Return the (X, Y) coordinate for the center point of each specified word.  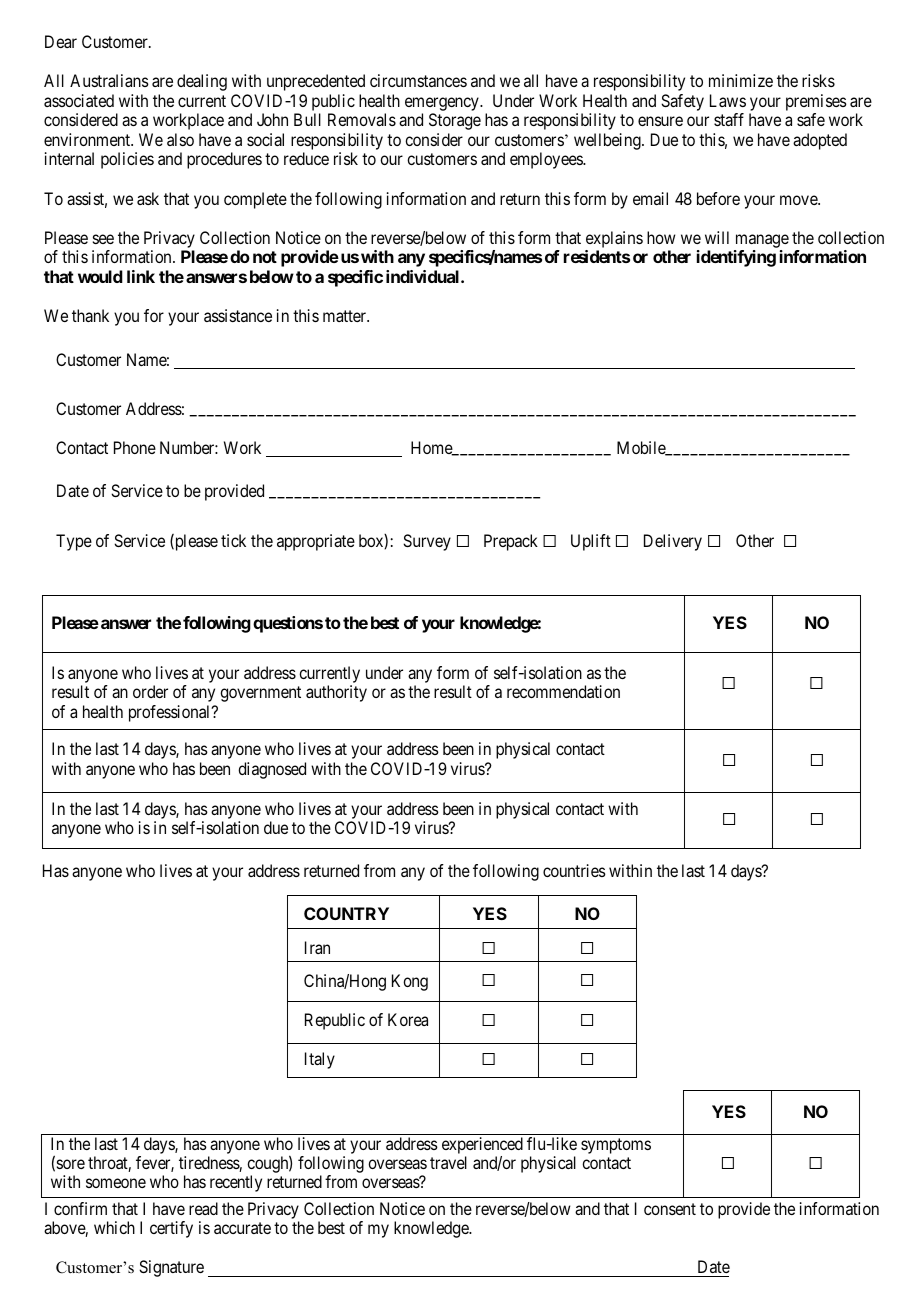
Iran (317, 947)
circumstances (418, 80)
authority (336, 693)
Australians (109, 80)
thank (90, 315)
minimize (741, 80)
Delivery (673, 542)
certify (171, 1229)
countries (574, 870)
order (150, 691)
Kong (410, 982)
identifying (736, 258)
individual (424, 276)
